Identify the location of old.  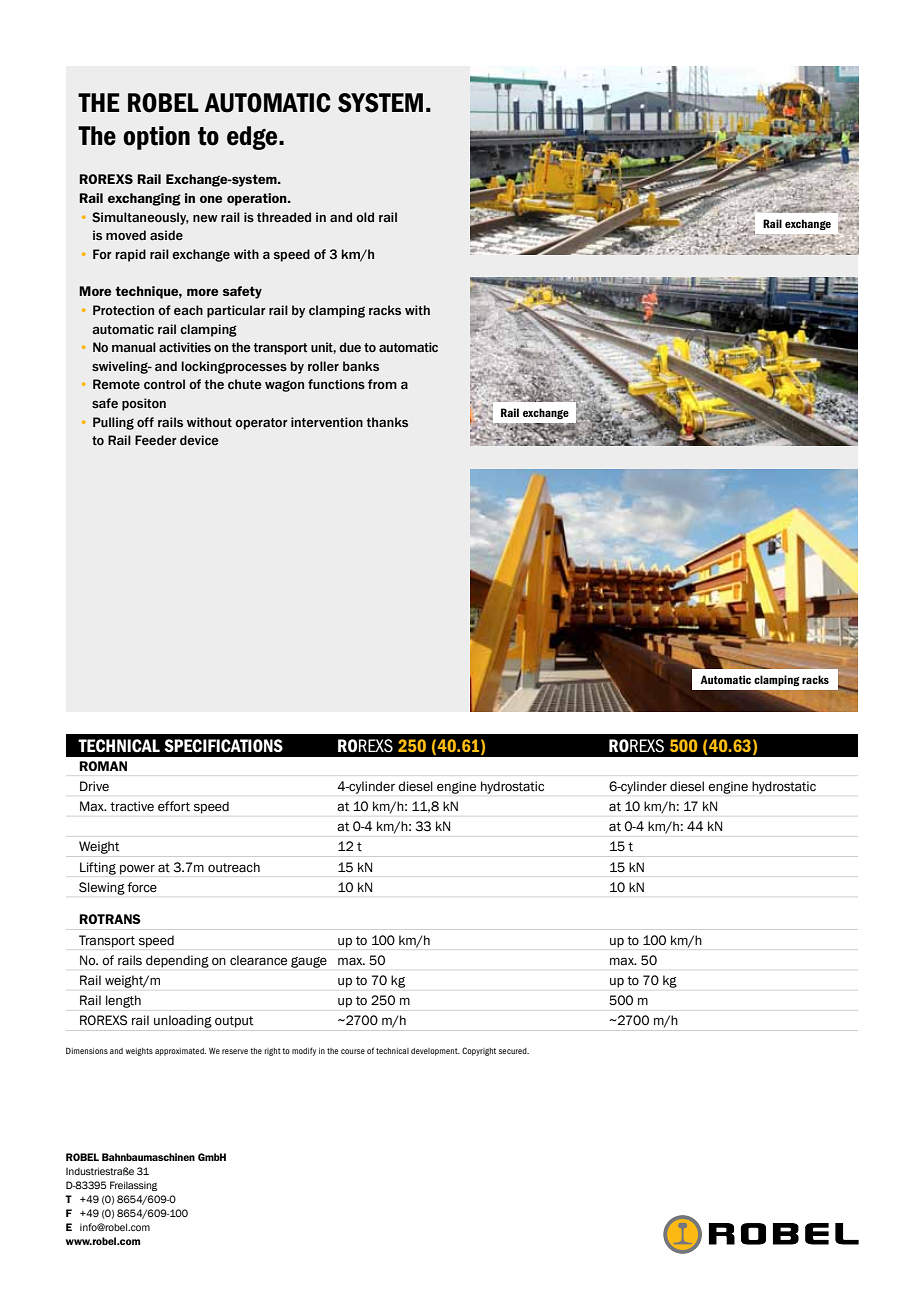
(365, 217).
